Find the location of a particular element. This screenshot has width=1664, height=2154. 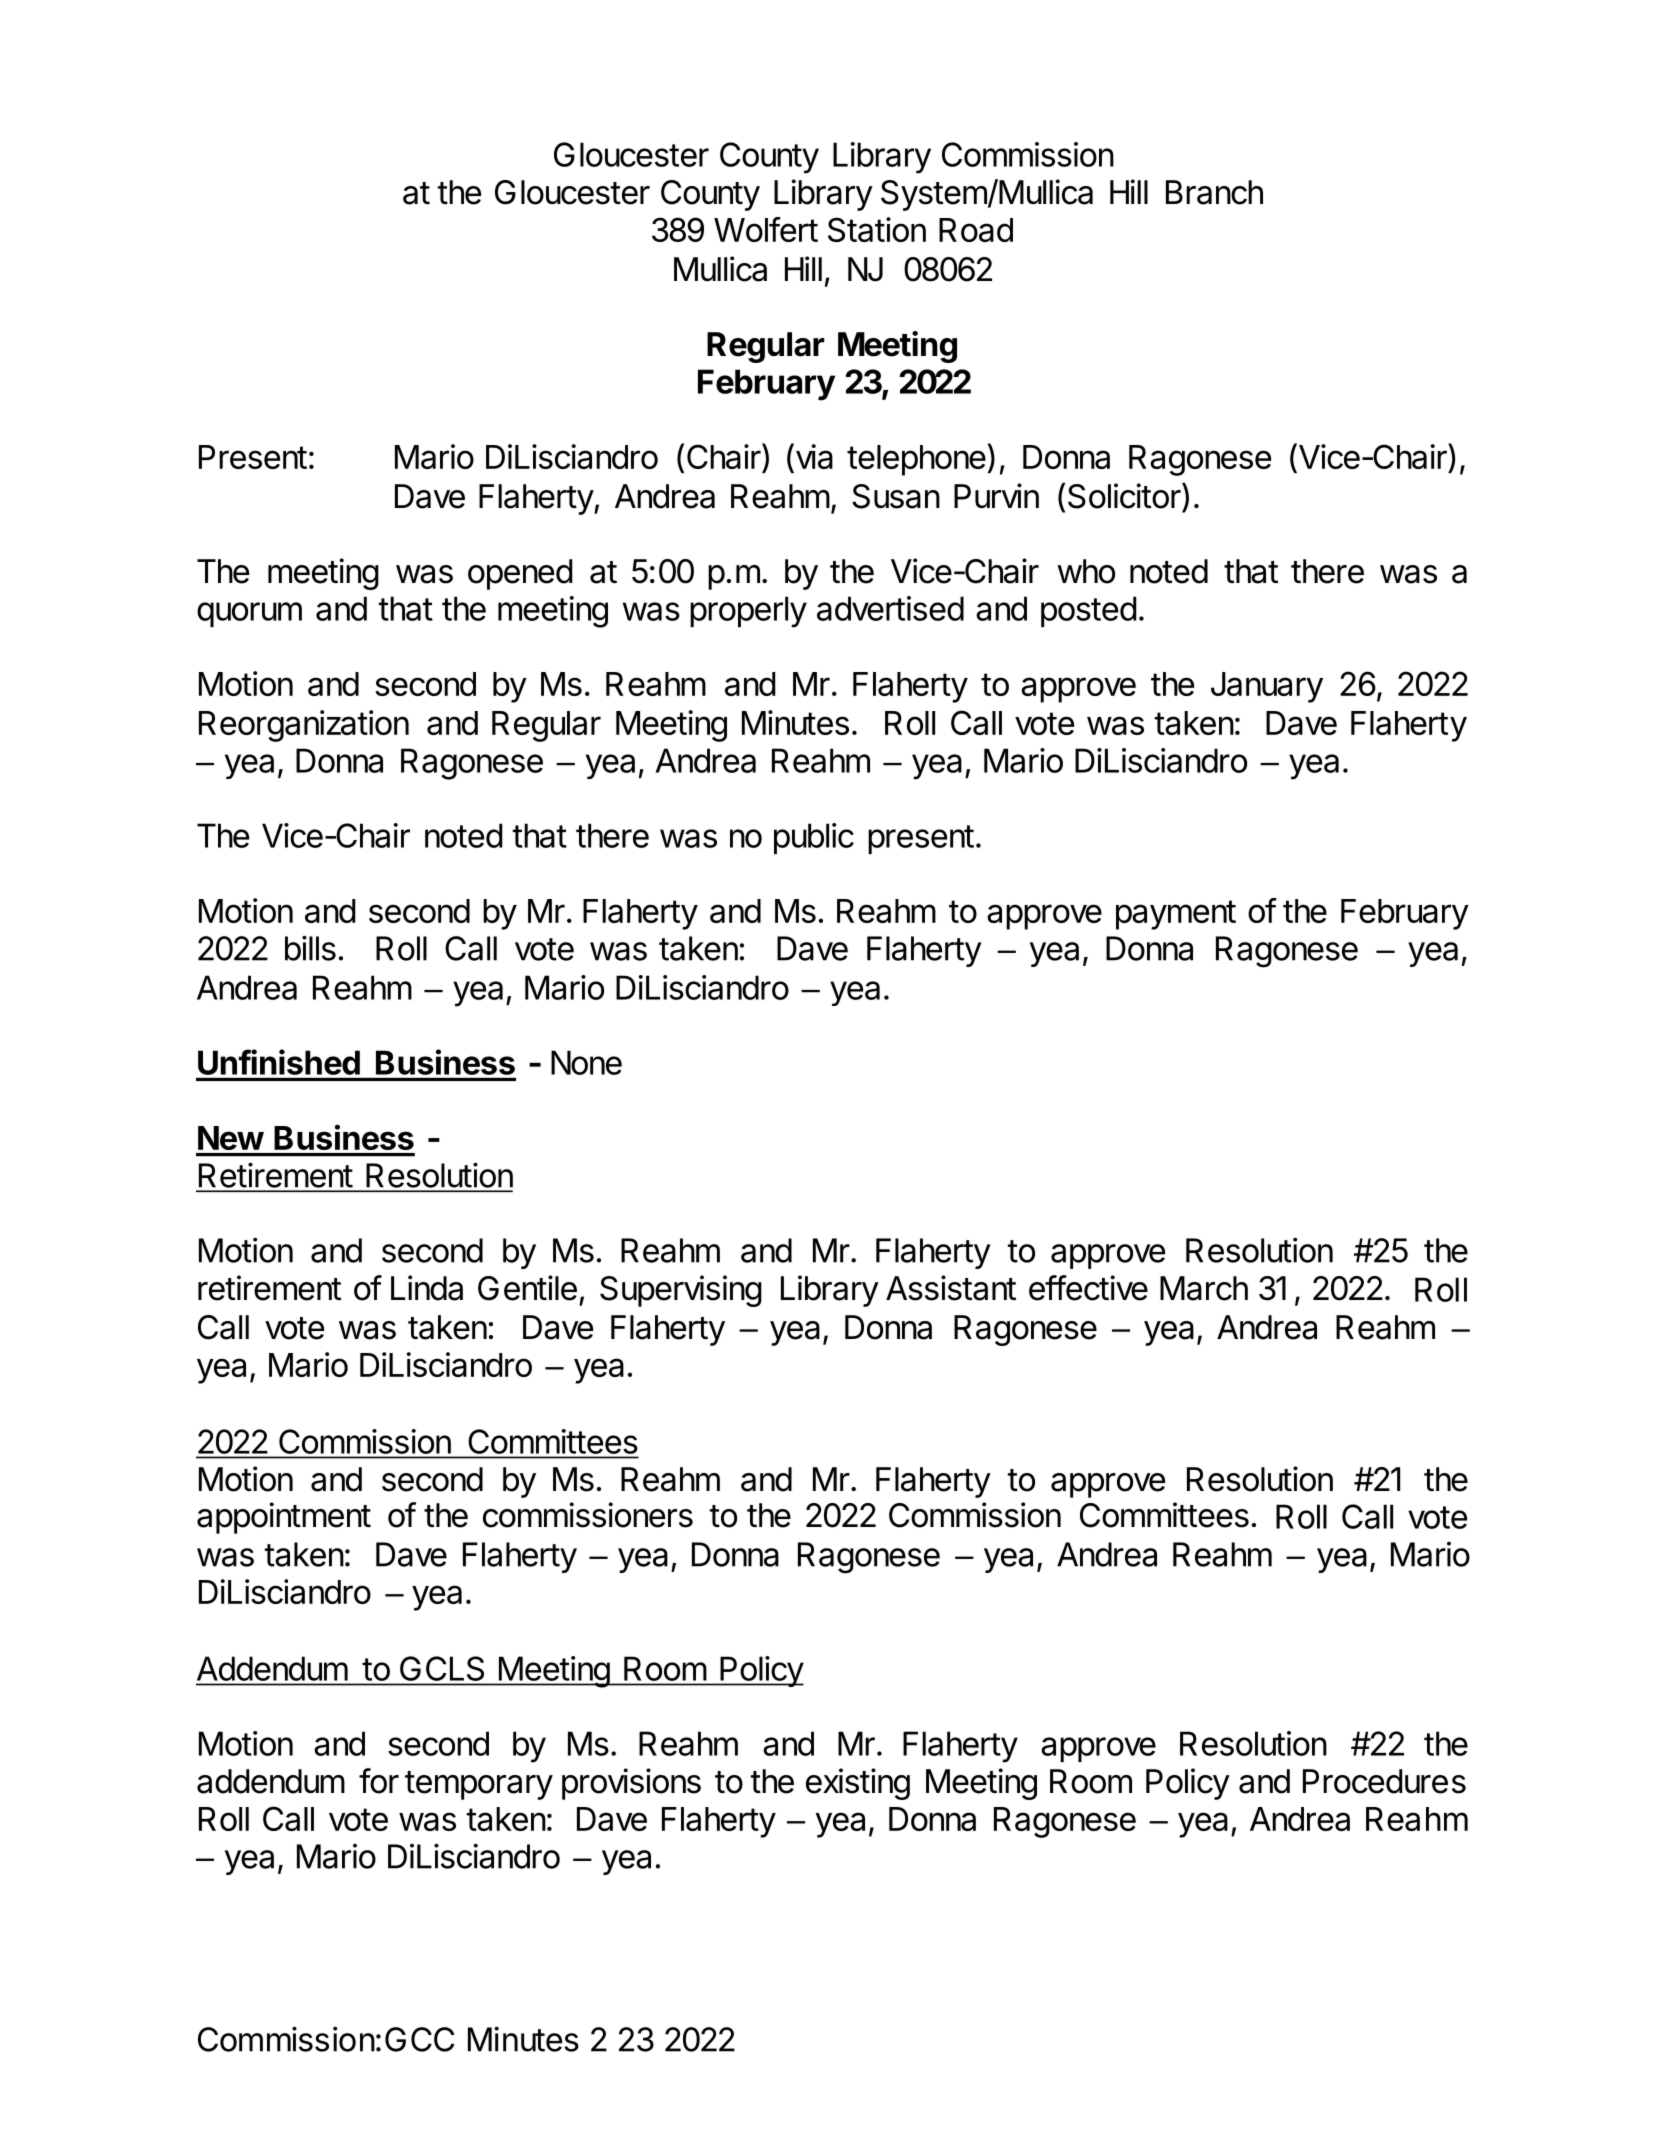

Solicitor is located at coordinates (1124, 496).
